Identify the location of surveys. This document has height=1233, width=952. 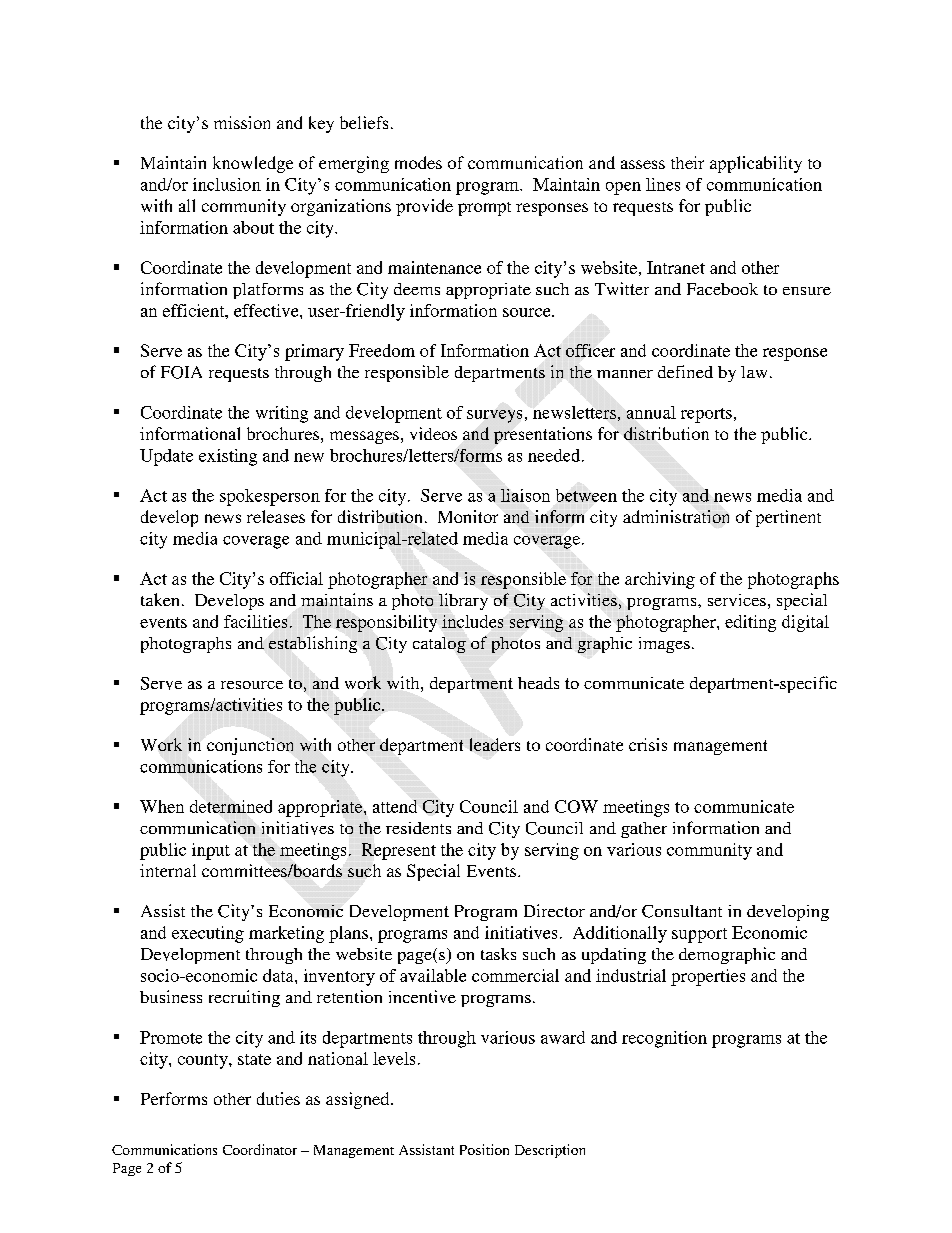
(494, 416).
